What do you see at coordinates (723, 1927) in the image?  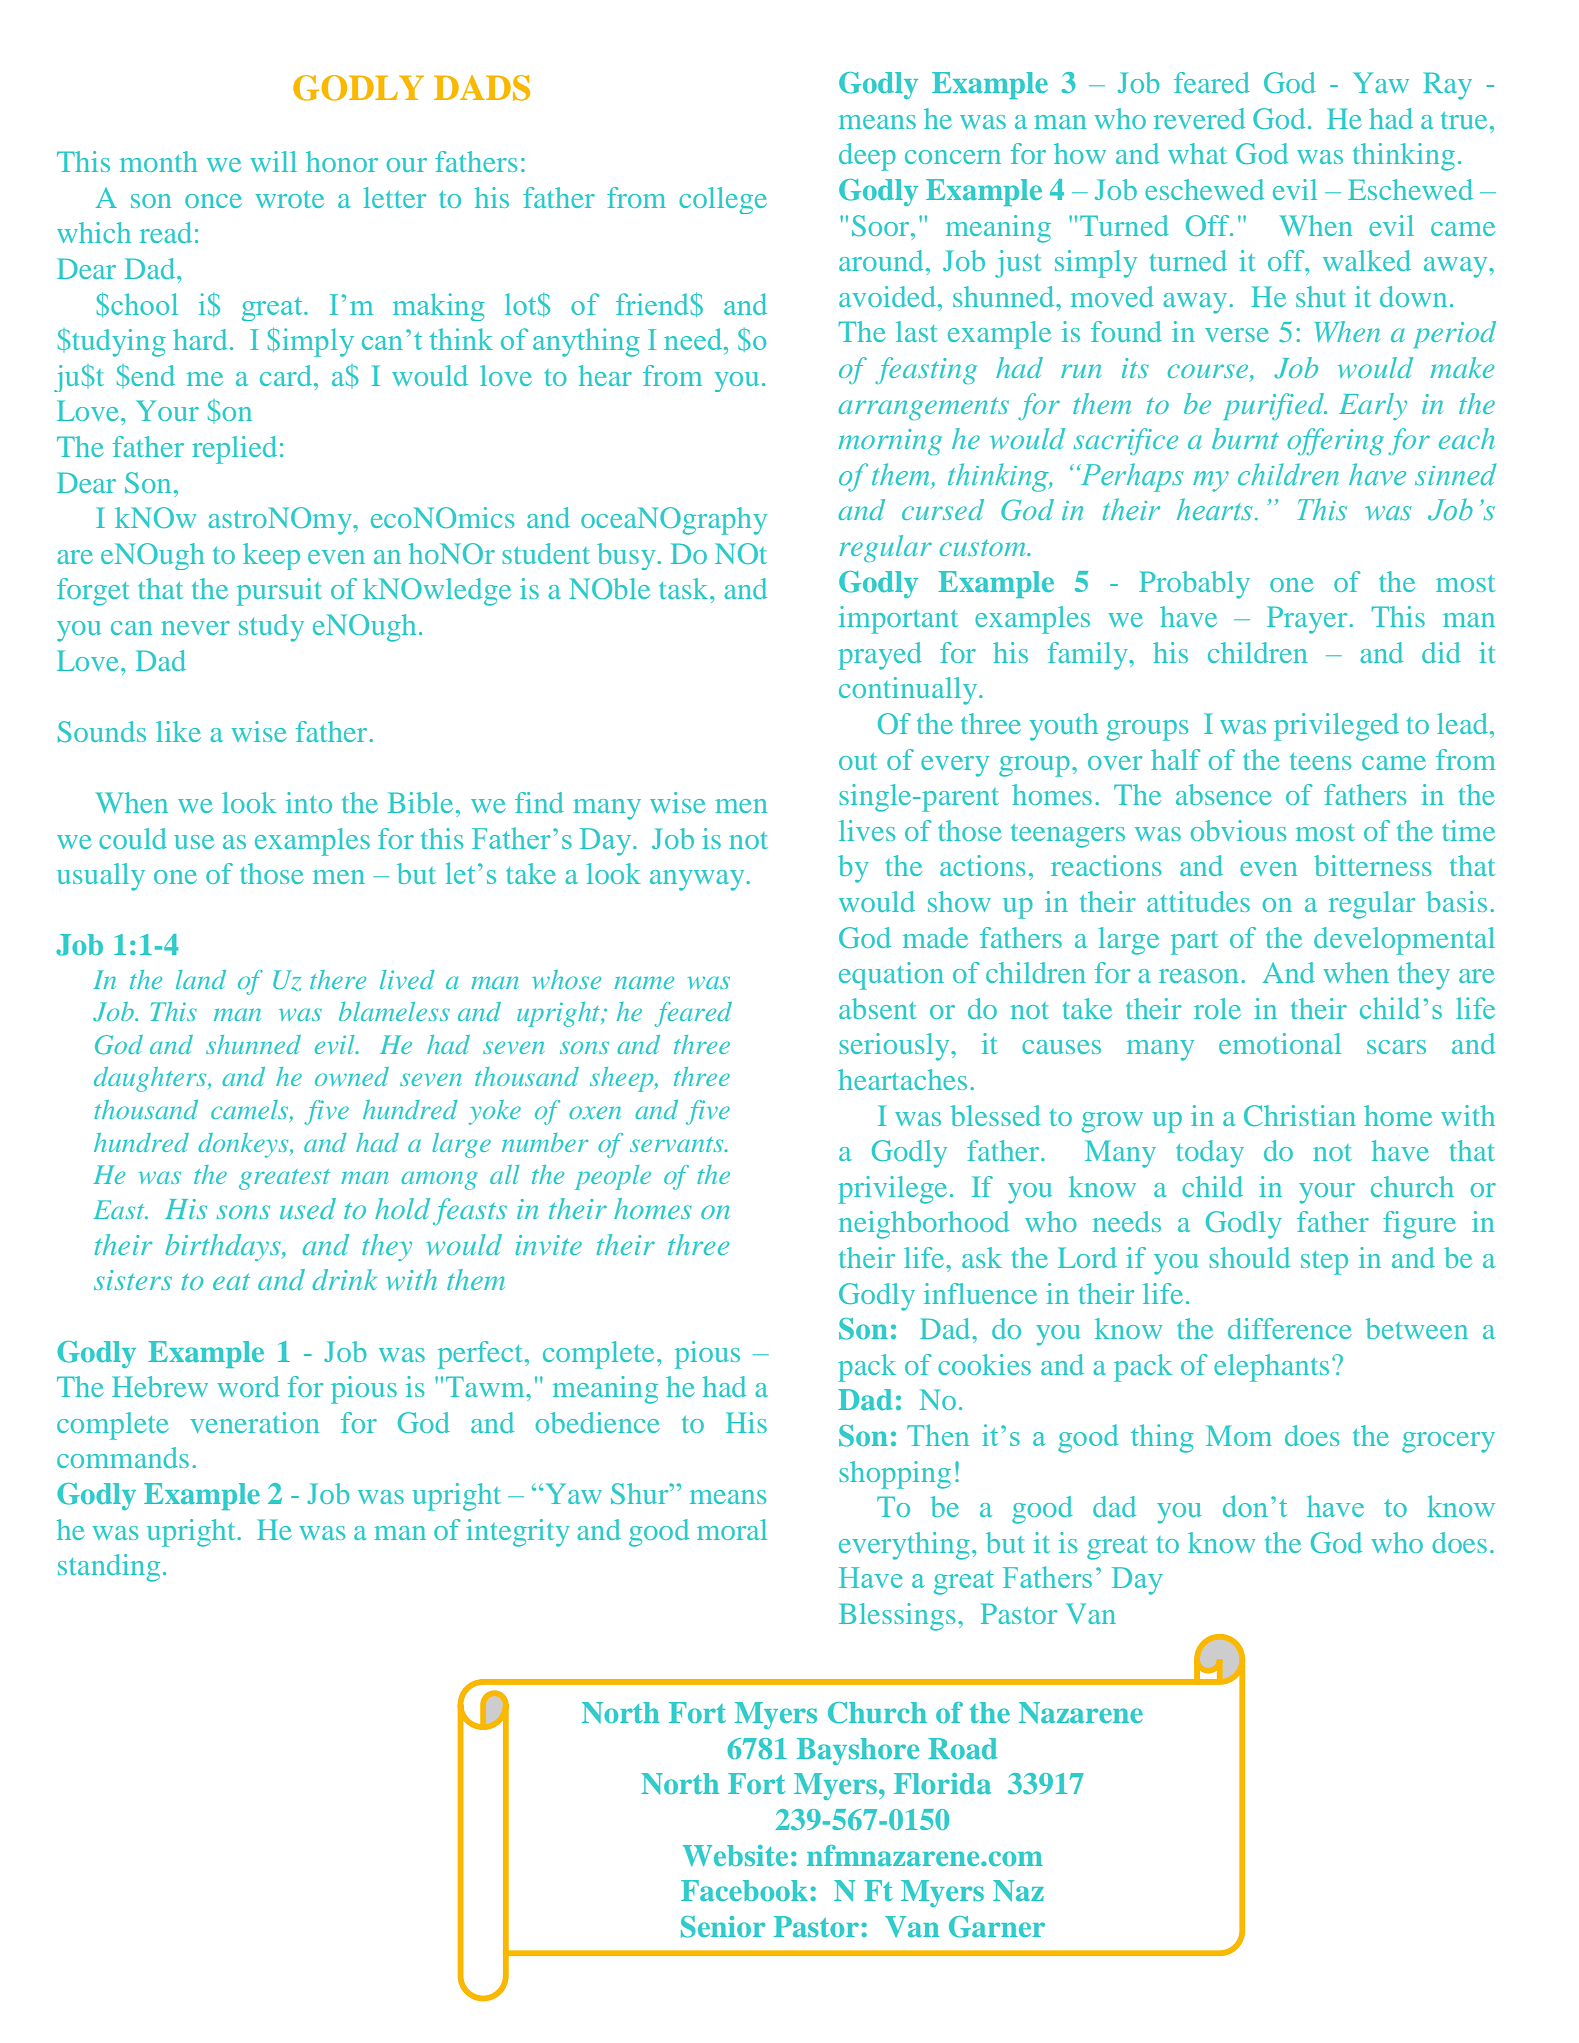 I see `Senior` at bounding box center [723, 1927].
